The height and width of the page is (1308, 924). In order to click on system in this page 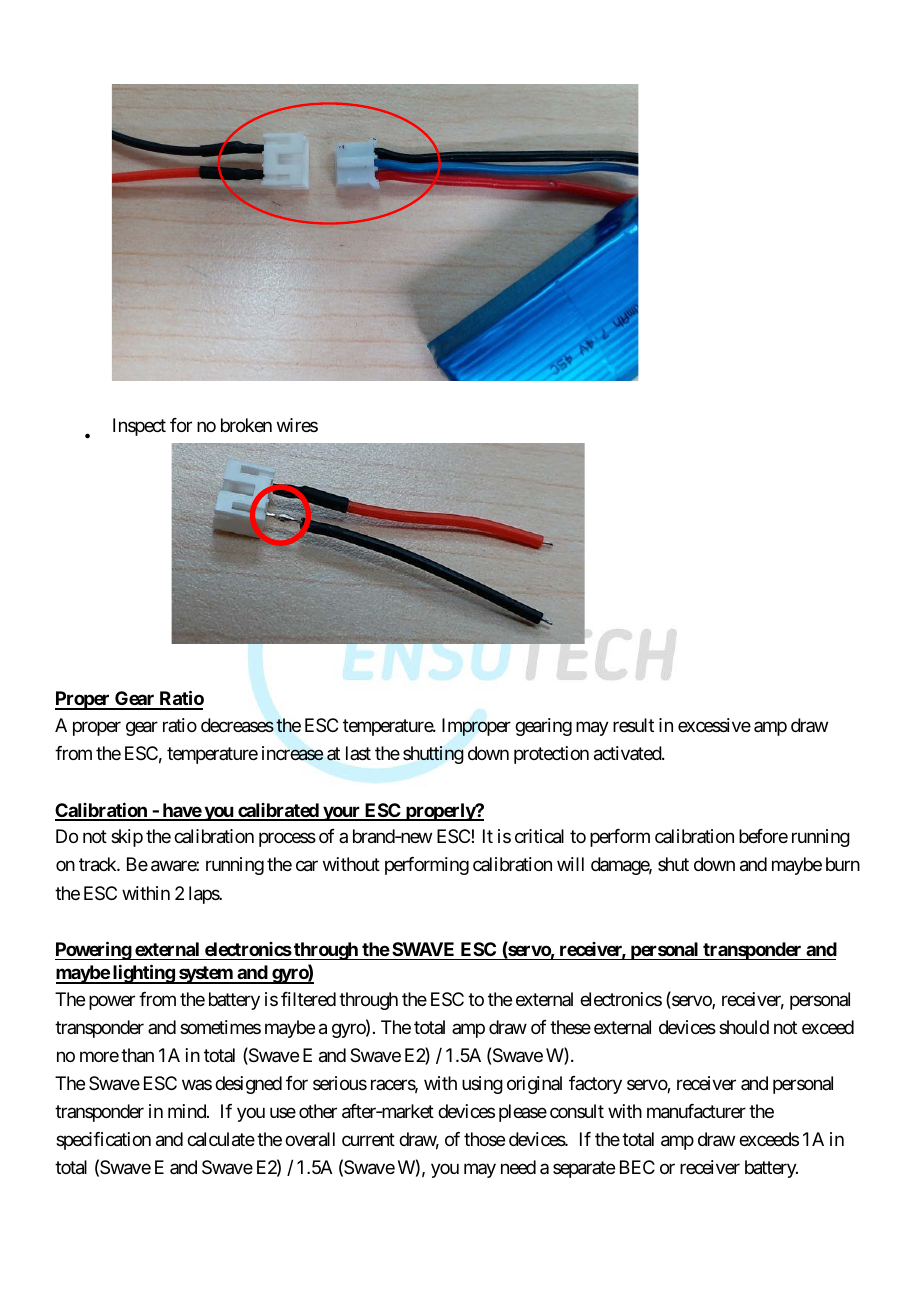, I will do `click(206, 975)`.
